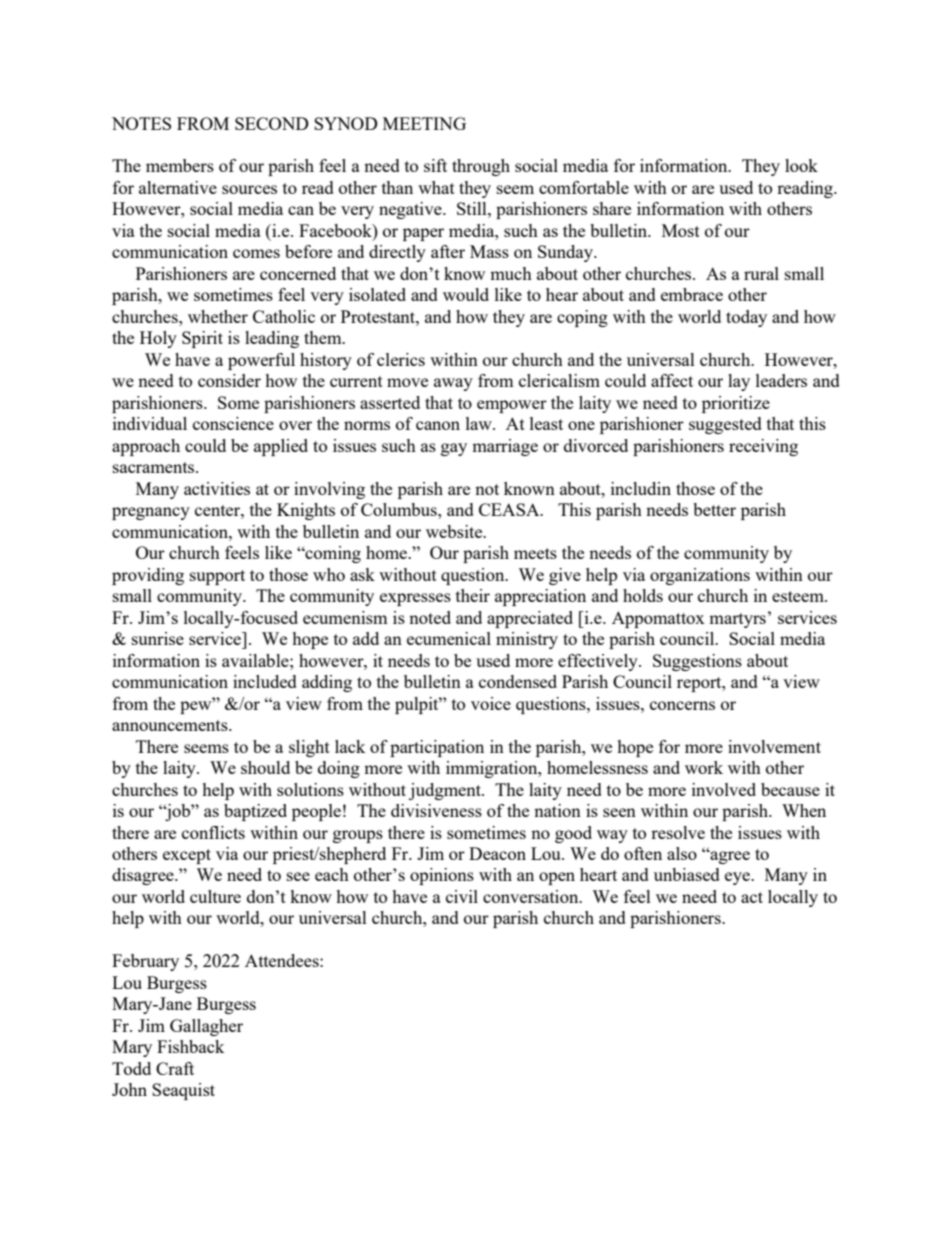  I want to click on members, so click(180, 165).
